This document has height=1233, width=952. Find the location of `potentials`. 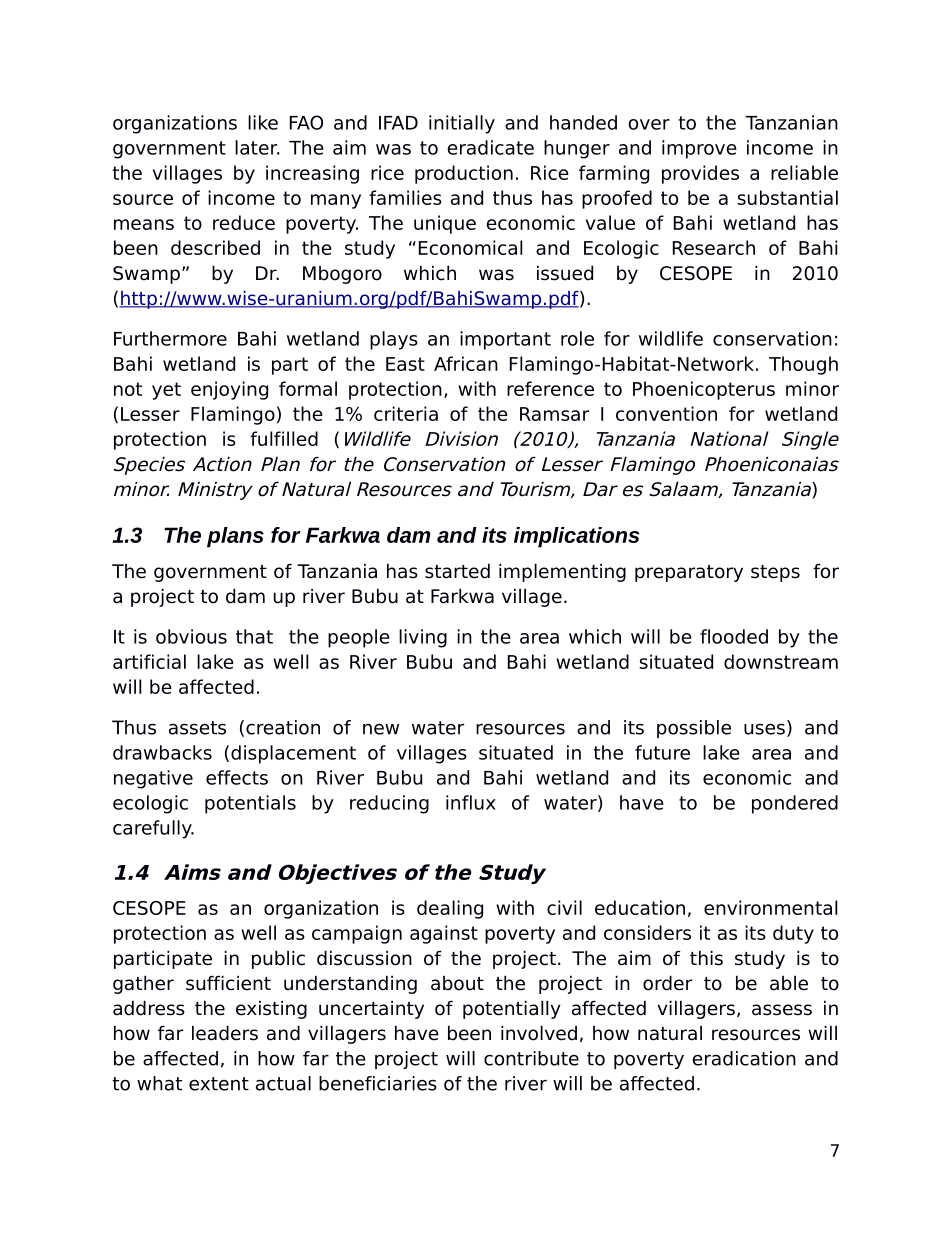

potentials is located at coordinates (250, 804).
